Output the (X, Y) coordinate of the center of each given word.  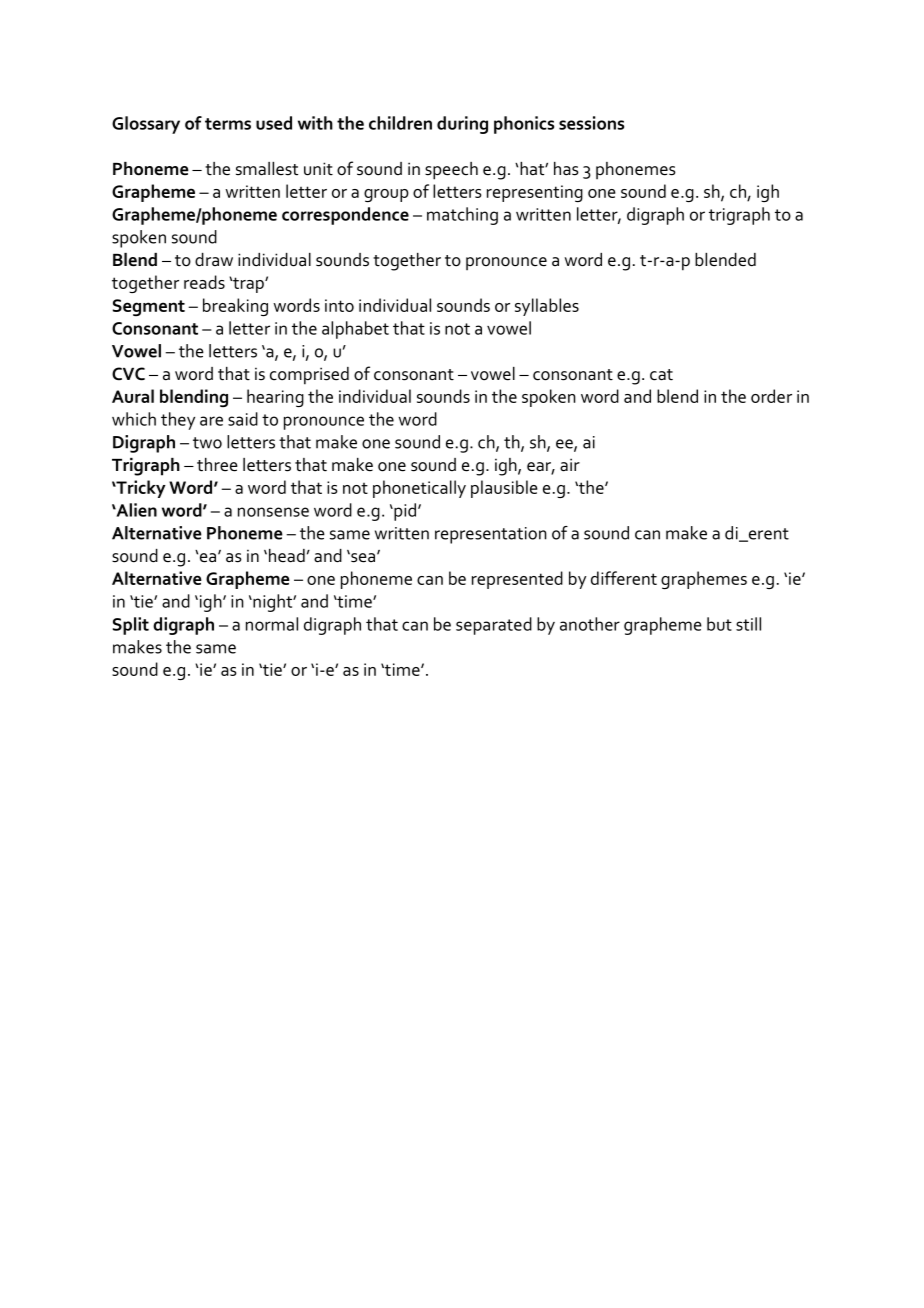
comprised (309, 376)
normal (272, 624)
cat (661, 375)
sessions (591, 123)
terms (228, 124)
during (462, 125)
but (719, 624)
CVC (128, 374)
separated (494, 626)
